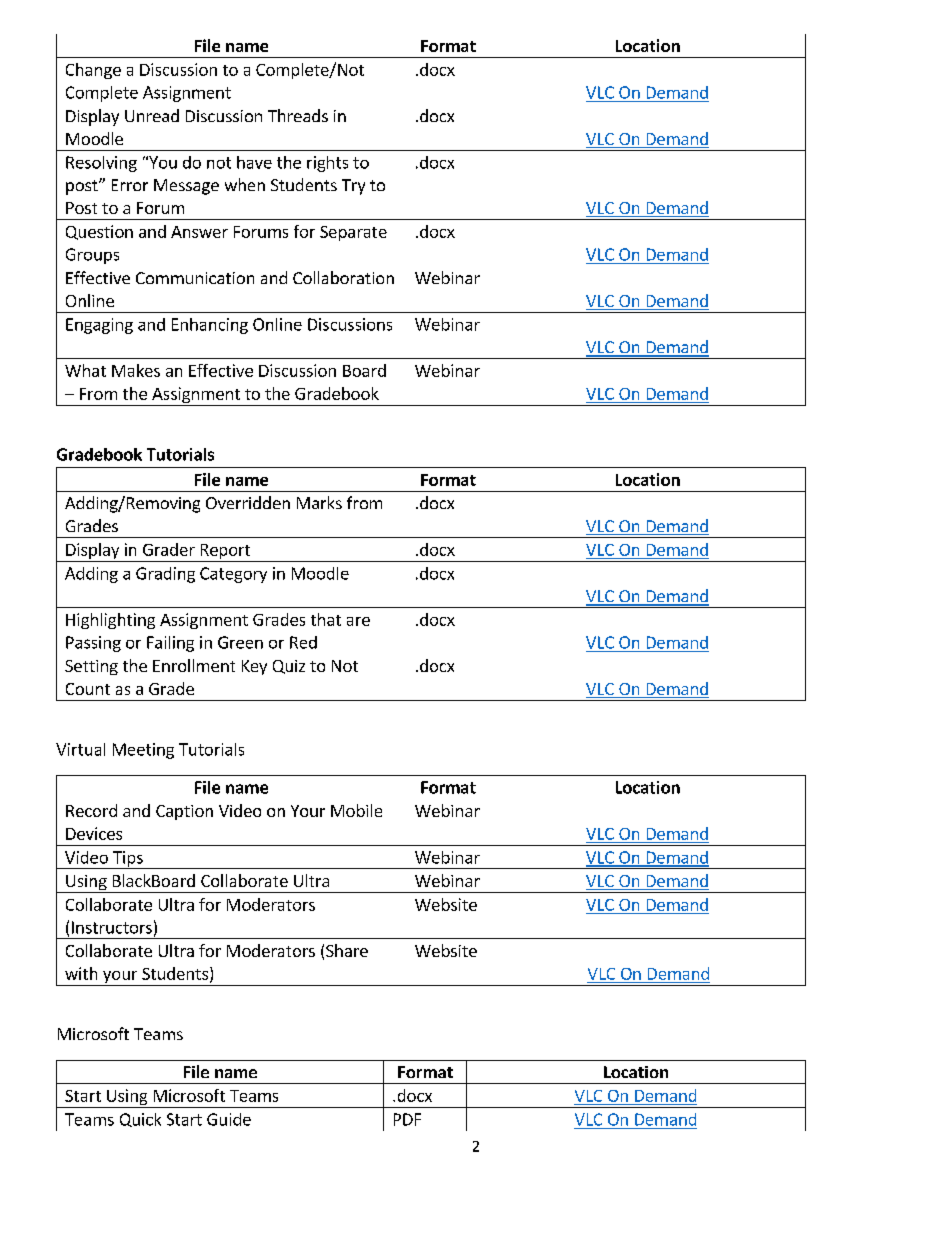  What do you see at coordinates (128, 860) in the document?
I see `Tips` at bounding box center [128, 860].
